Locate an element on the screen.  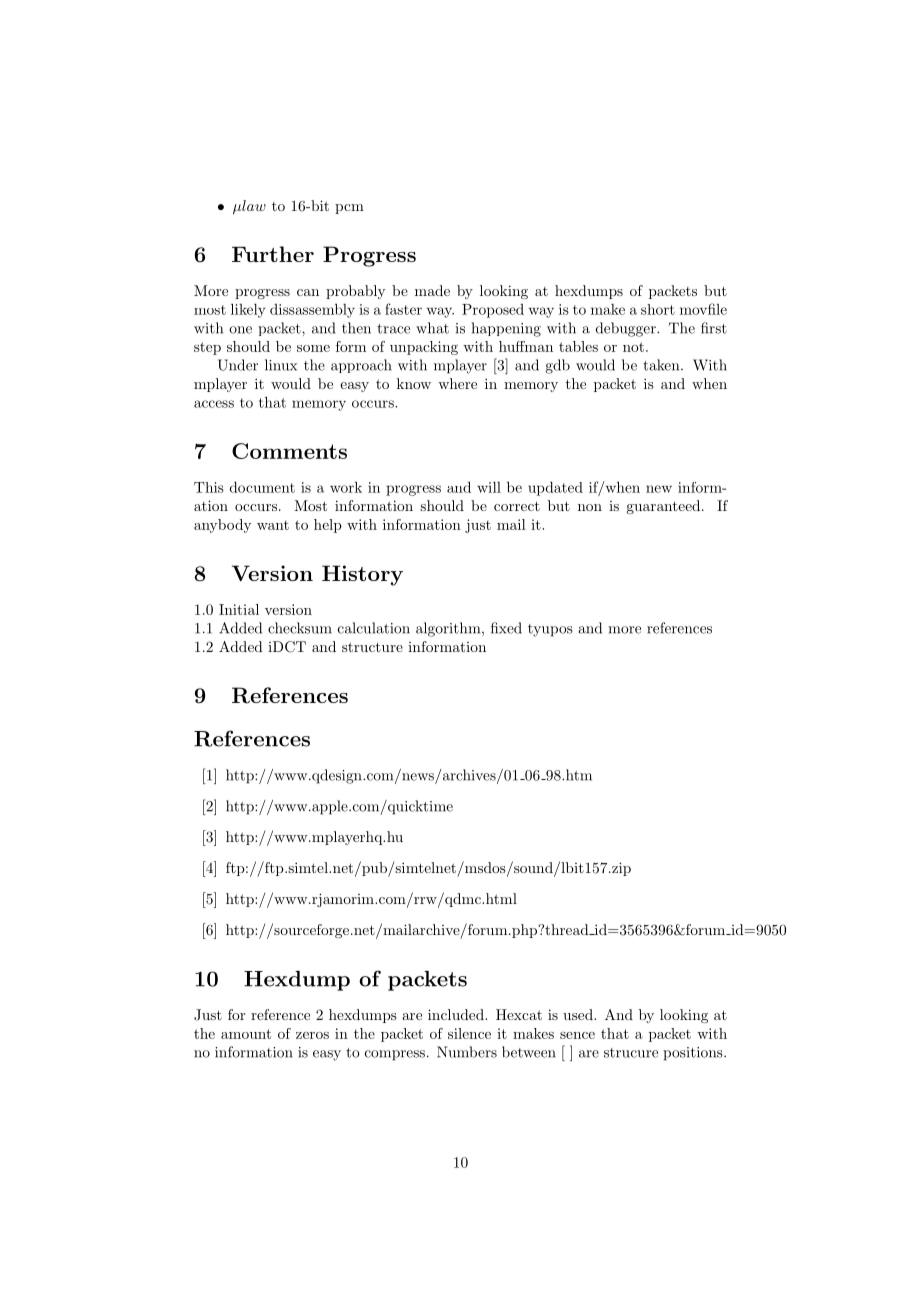
fixed is located at coordinates (506, 628).
